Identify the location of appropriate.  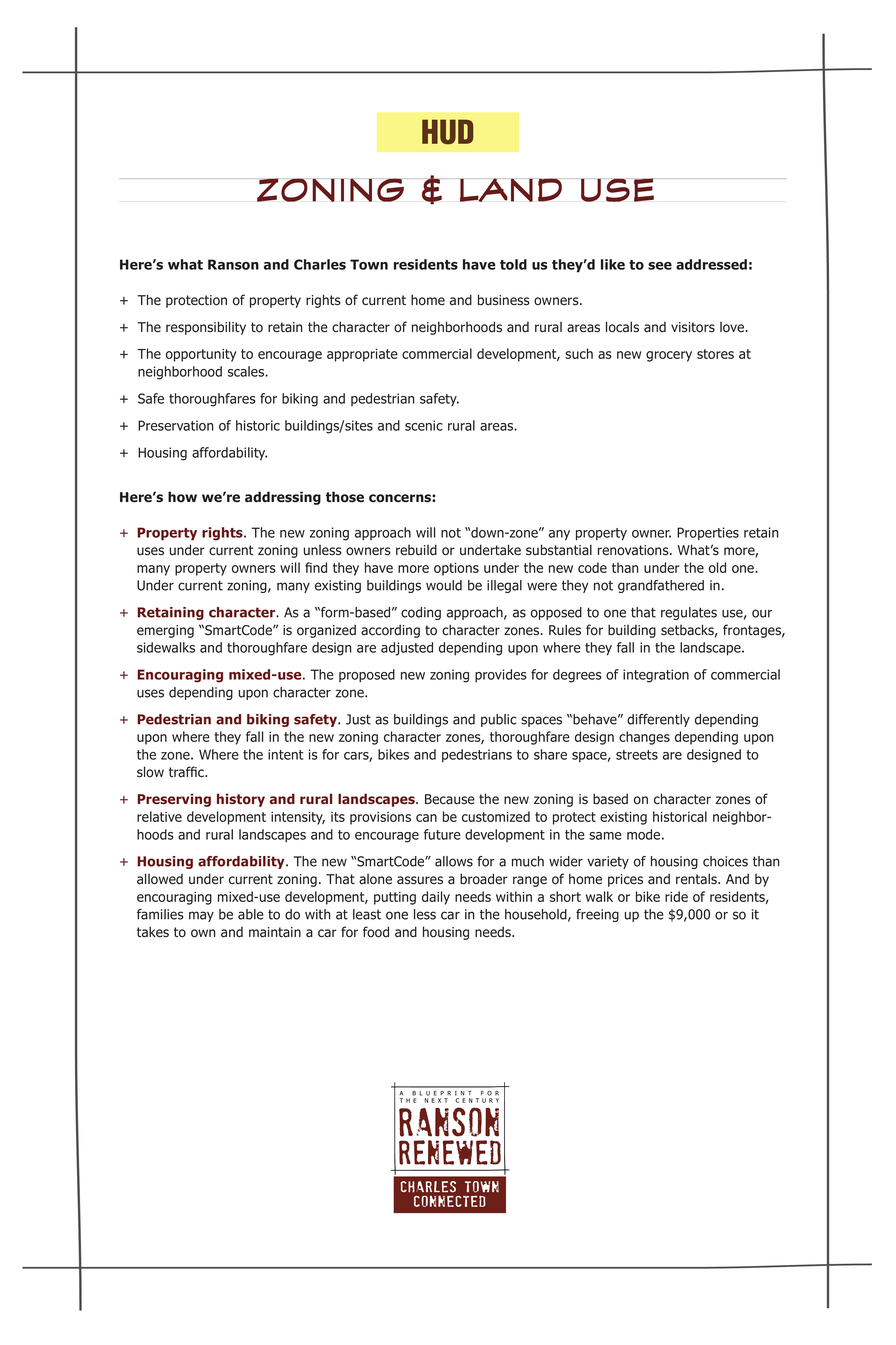
(362, 355).
